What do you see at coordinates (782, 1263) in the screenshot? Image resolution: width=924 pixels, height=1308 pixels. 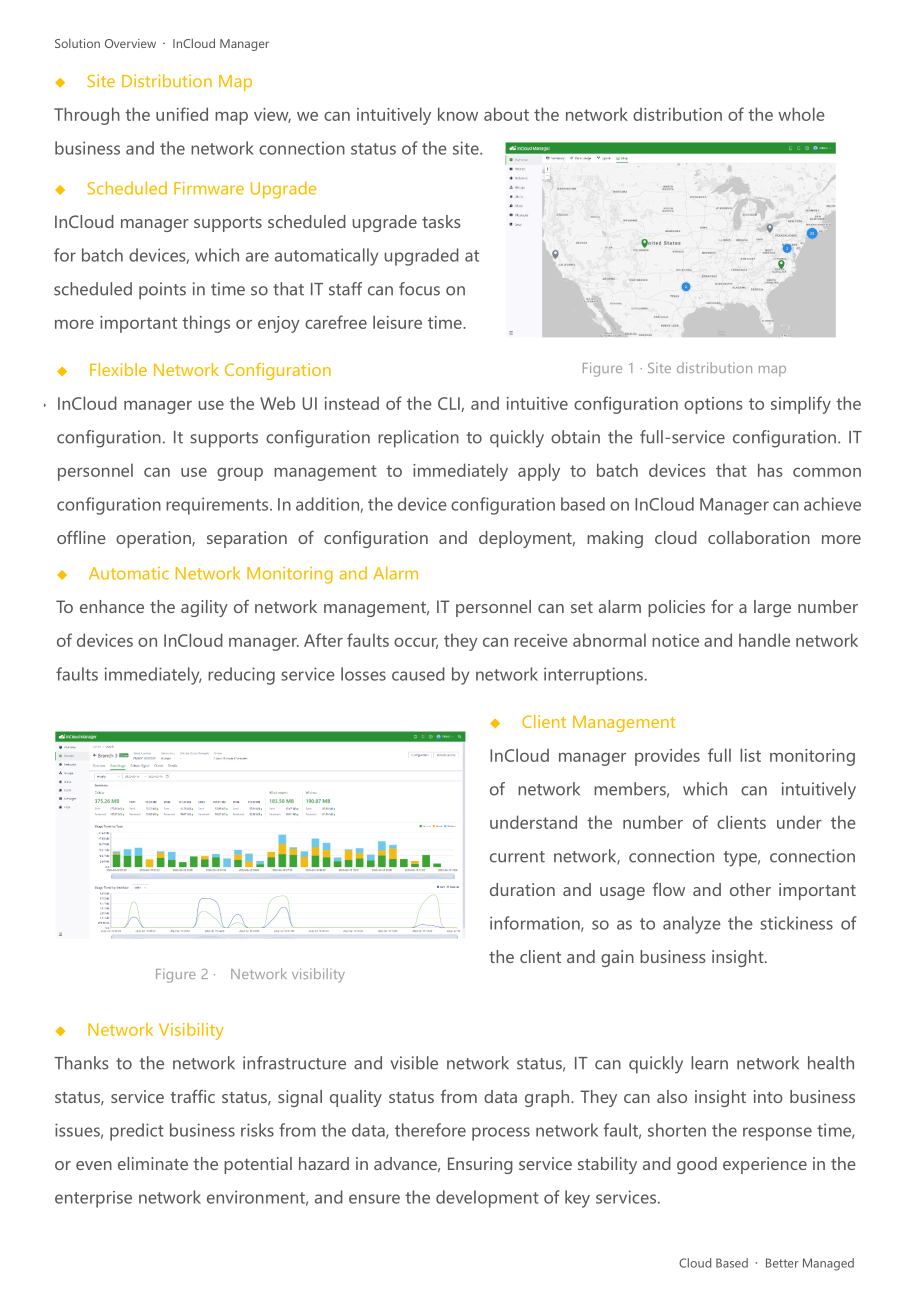 I see `Better` at bounding box center [782, 1263].
